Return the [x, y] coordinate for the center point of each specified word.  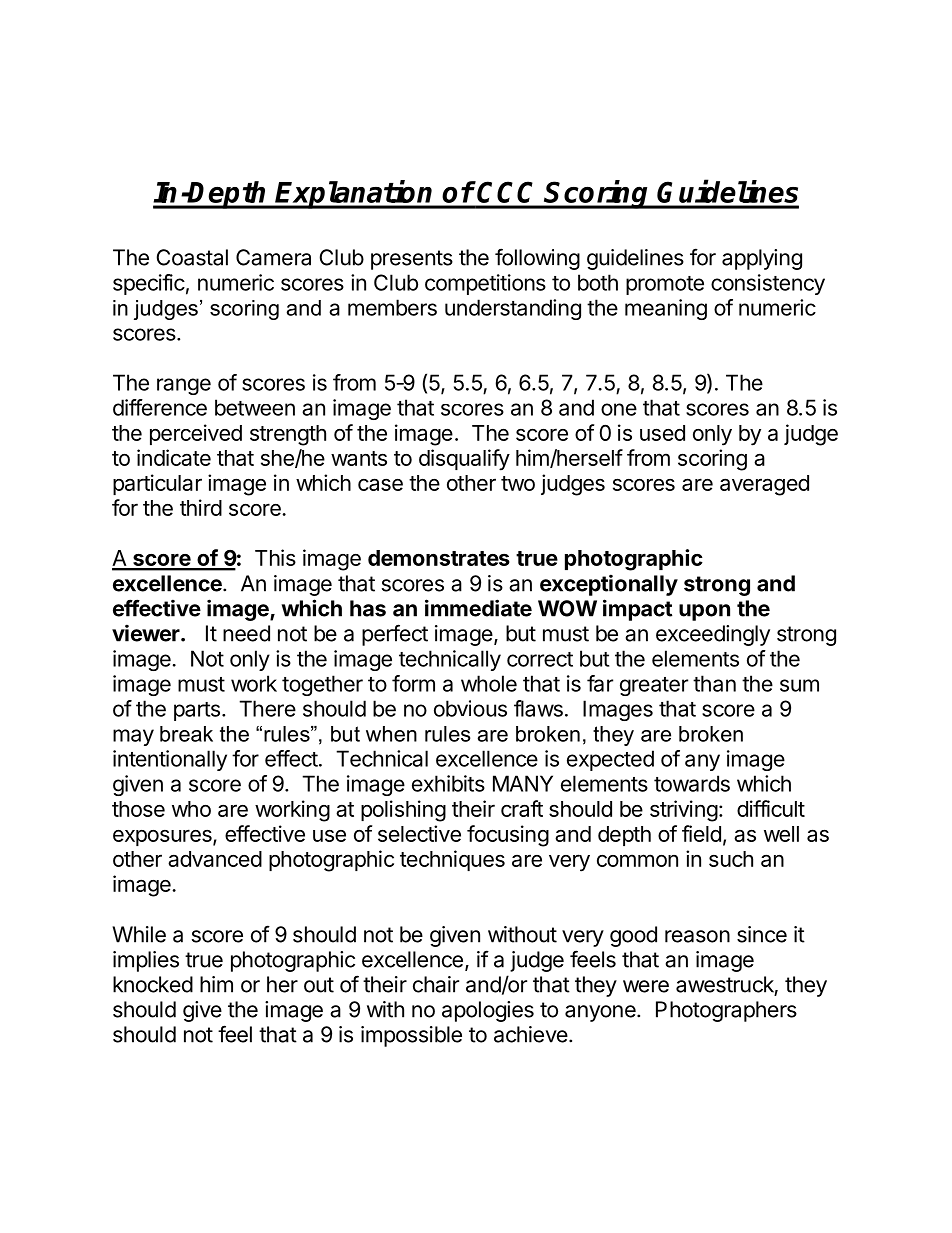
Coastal [192, 257]
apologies [488, 1011]
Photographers [726, 1011]
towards [692, 783]
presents [412, 260]
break [186, 734]
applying [762, 259]
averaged [764, 485]
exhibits [448, 783]
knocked [153, 984]
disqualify [464, 460]
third [201, 507]
